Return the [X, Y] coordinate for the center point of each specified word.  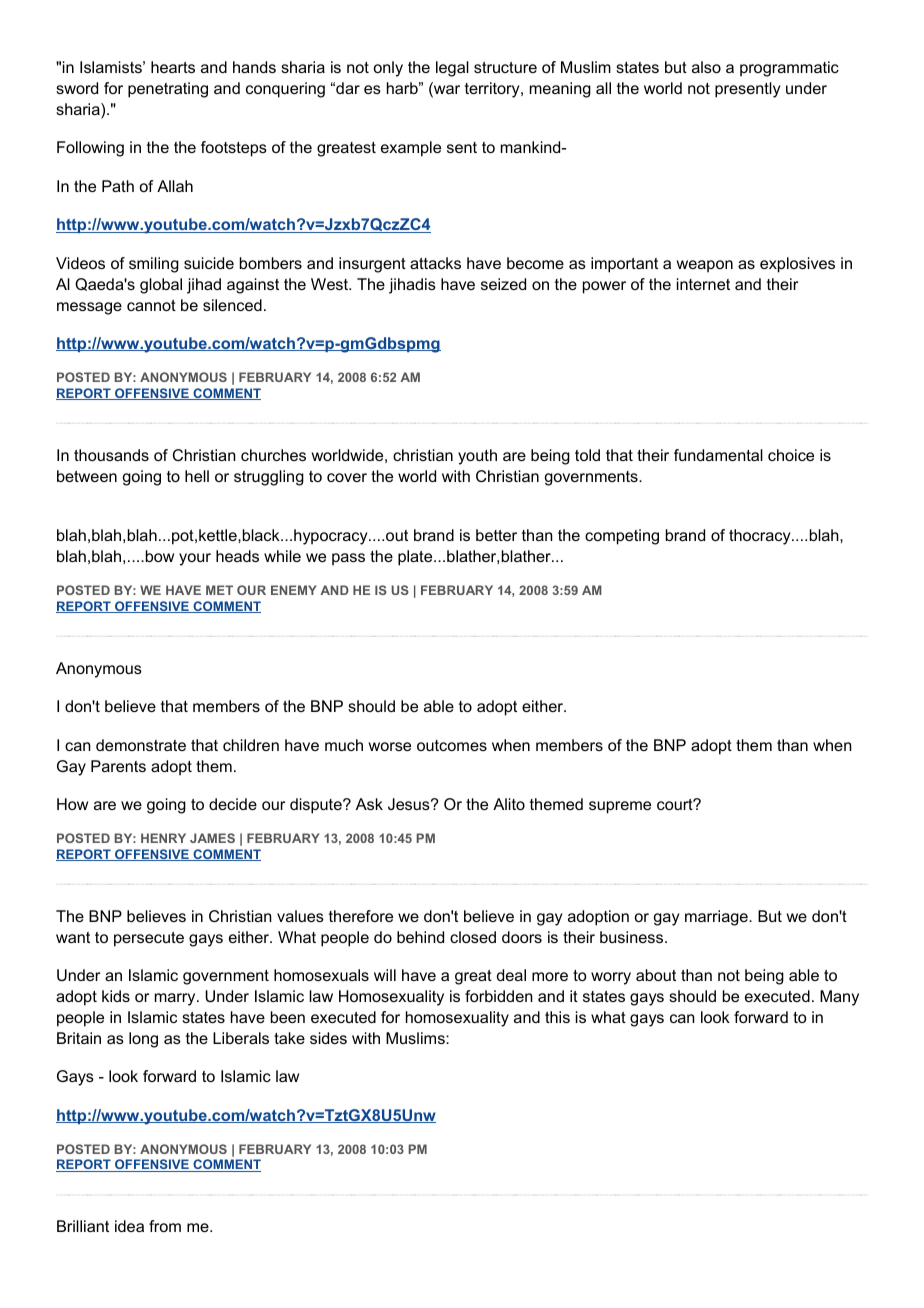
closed [473, 937]
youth [477, 457]
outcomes [452, 745]
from [165, 1226]
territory [493, 90]
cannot [151, 305]
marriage [717, 918]
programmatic [789, 69]
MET [219, 590]
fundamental [718, 455]
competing [622, 537]
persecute [149, 939]
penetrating [168, 90]
